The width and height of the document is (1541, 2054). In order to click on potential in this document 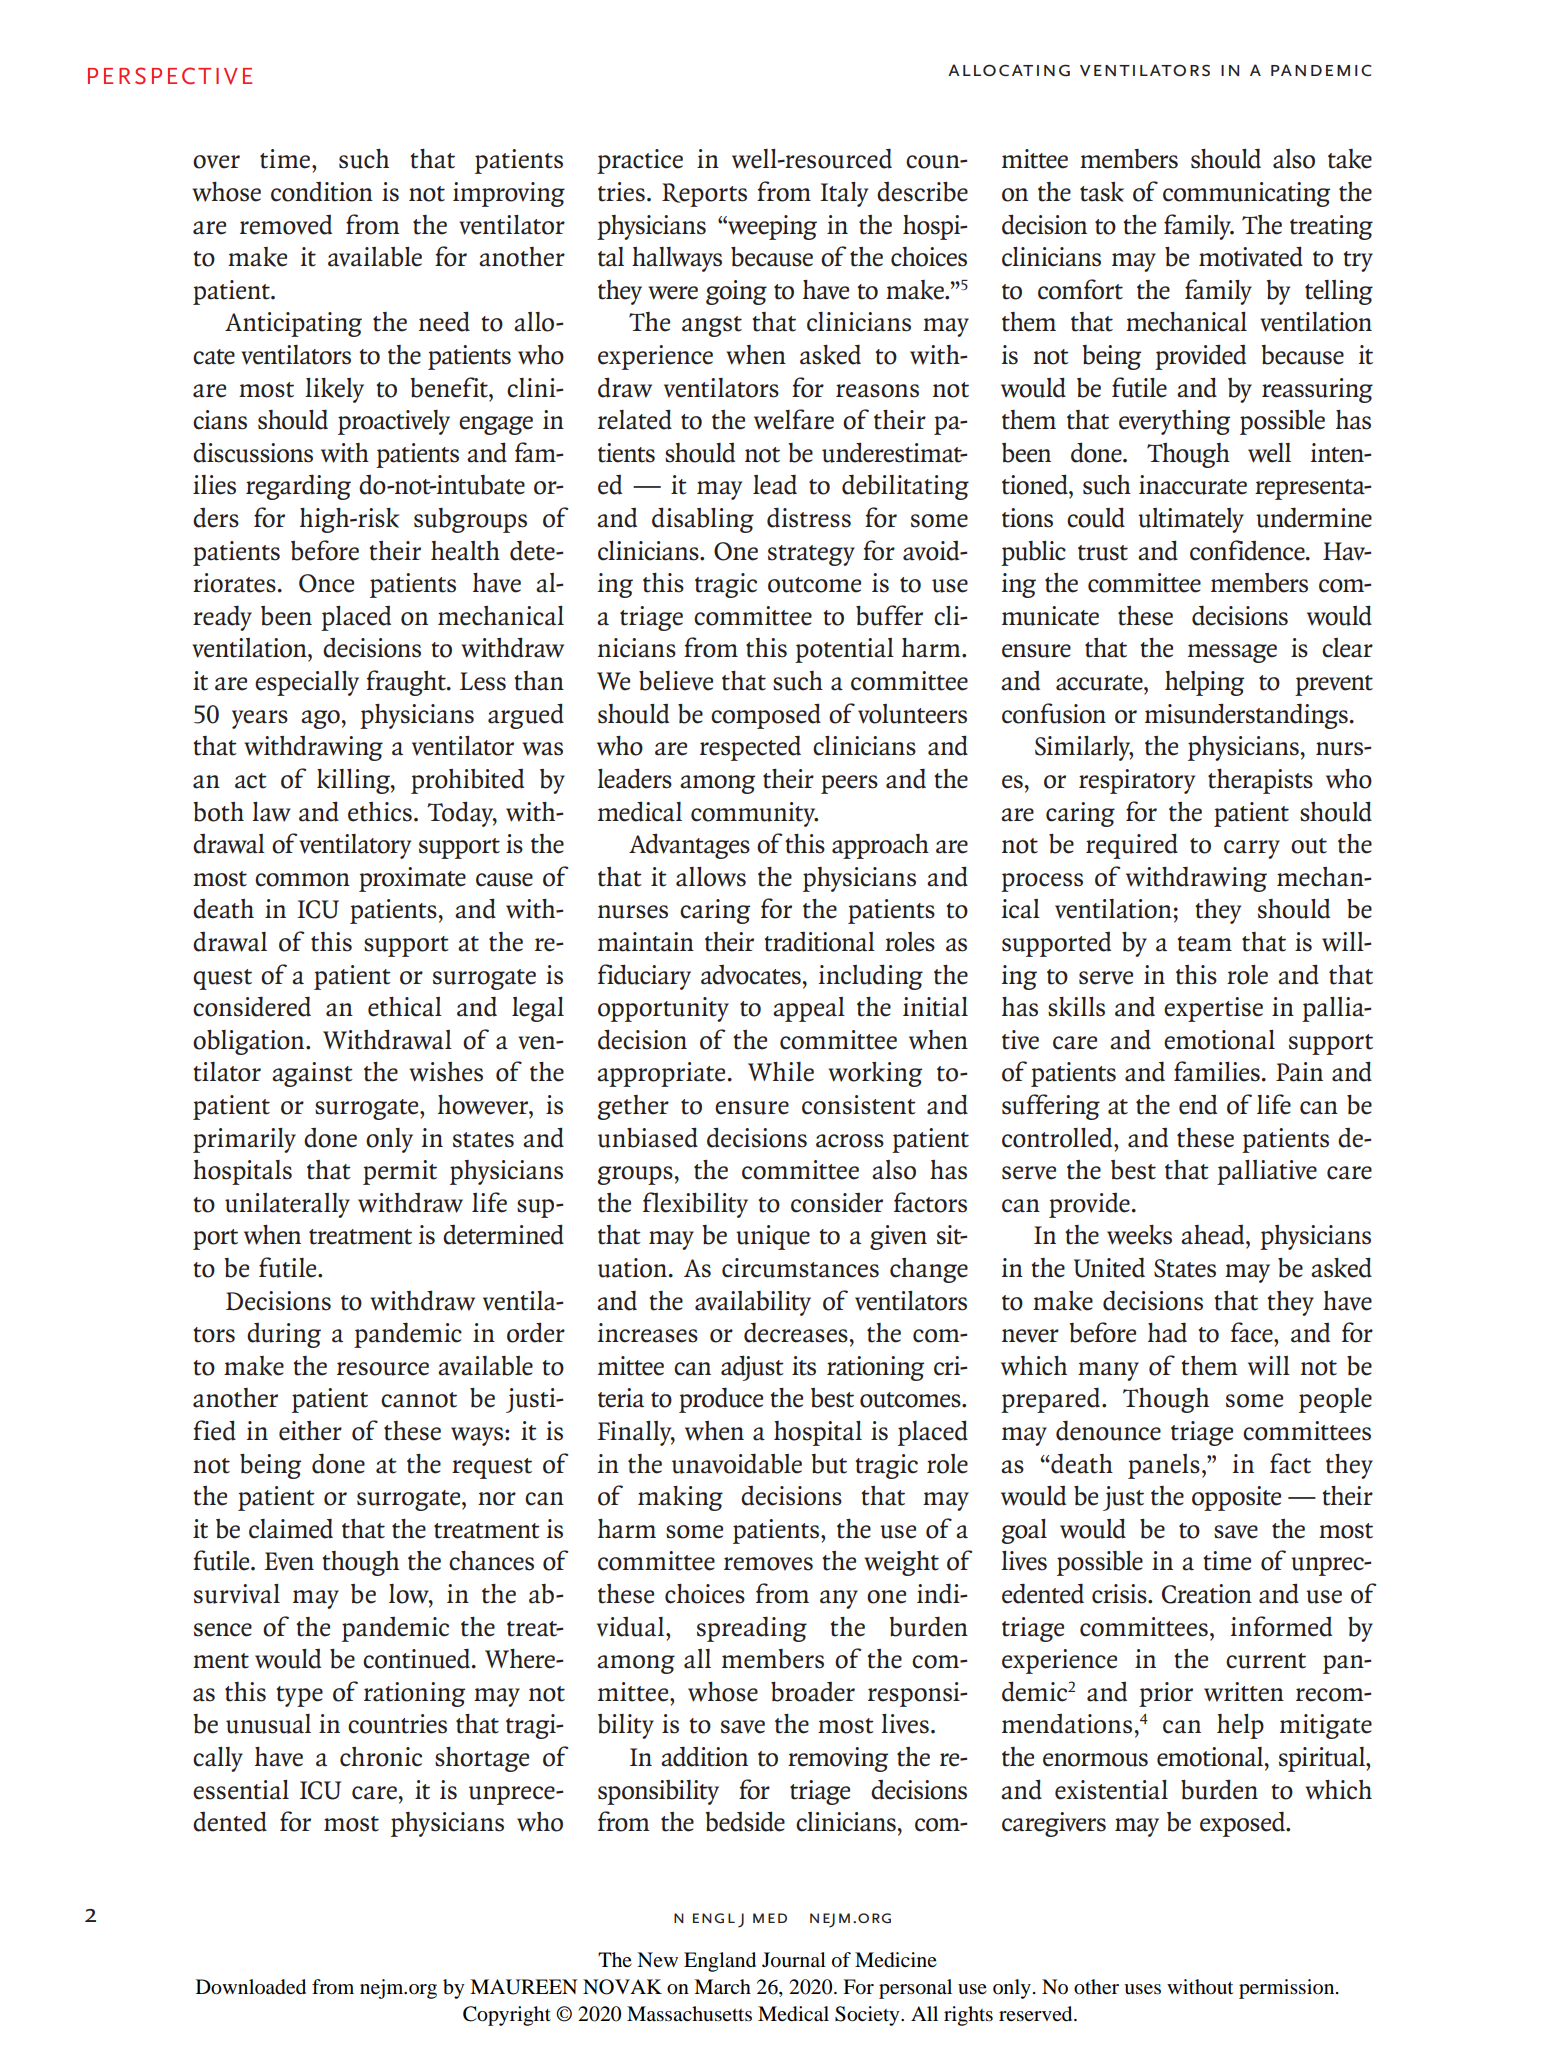, I will do `click(844, 650)`.
